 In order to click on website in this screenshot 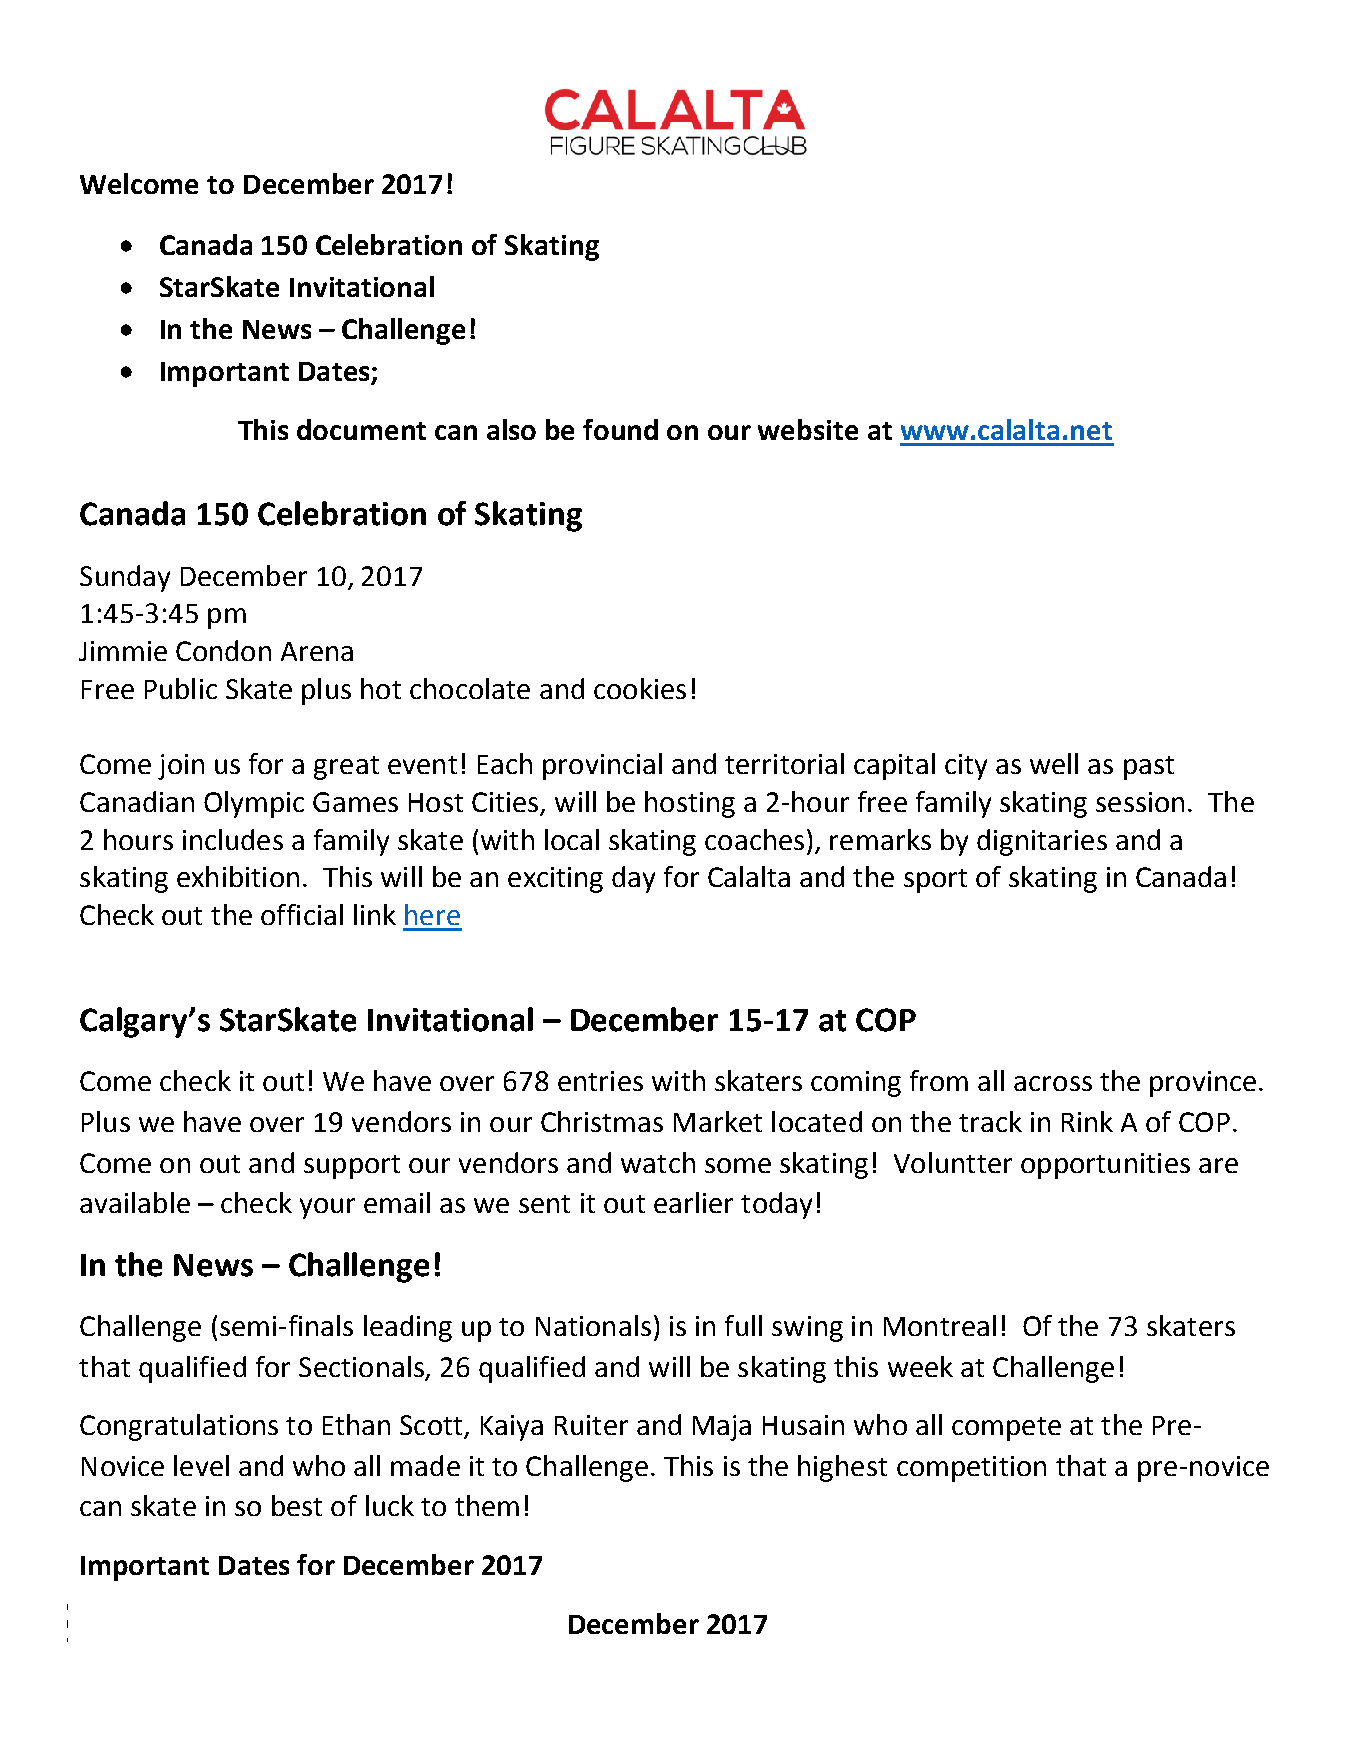, I will do `click(808, 429)`.
